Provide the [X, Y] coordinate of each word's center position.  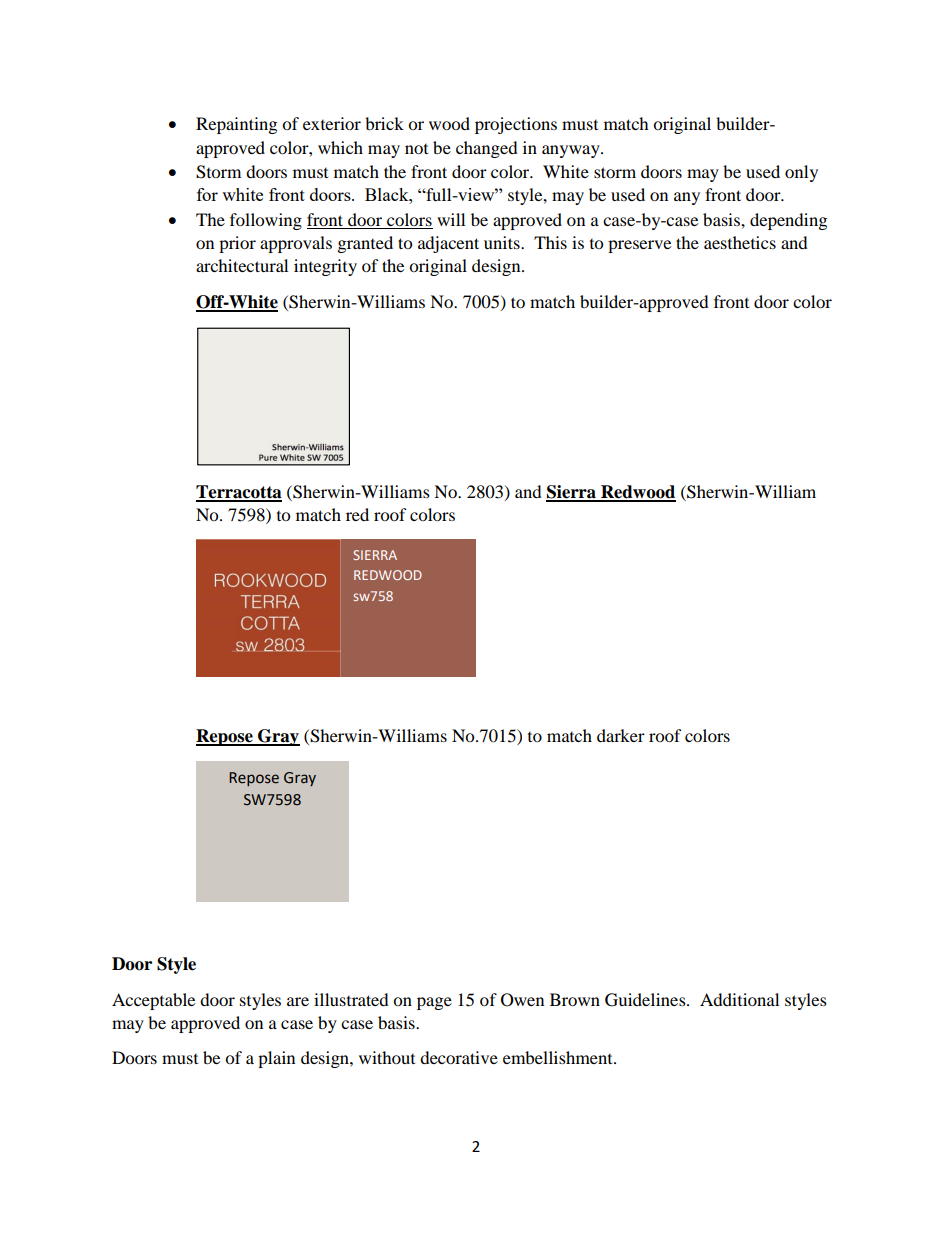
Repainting [236, 125]
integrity [325, 267]
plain [276, 1059]
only [801, 173]
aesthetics [740, 242]
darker [621, 735]
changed [487, 149]
